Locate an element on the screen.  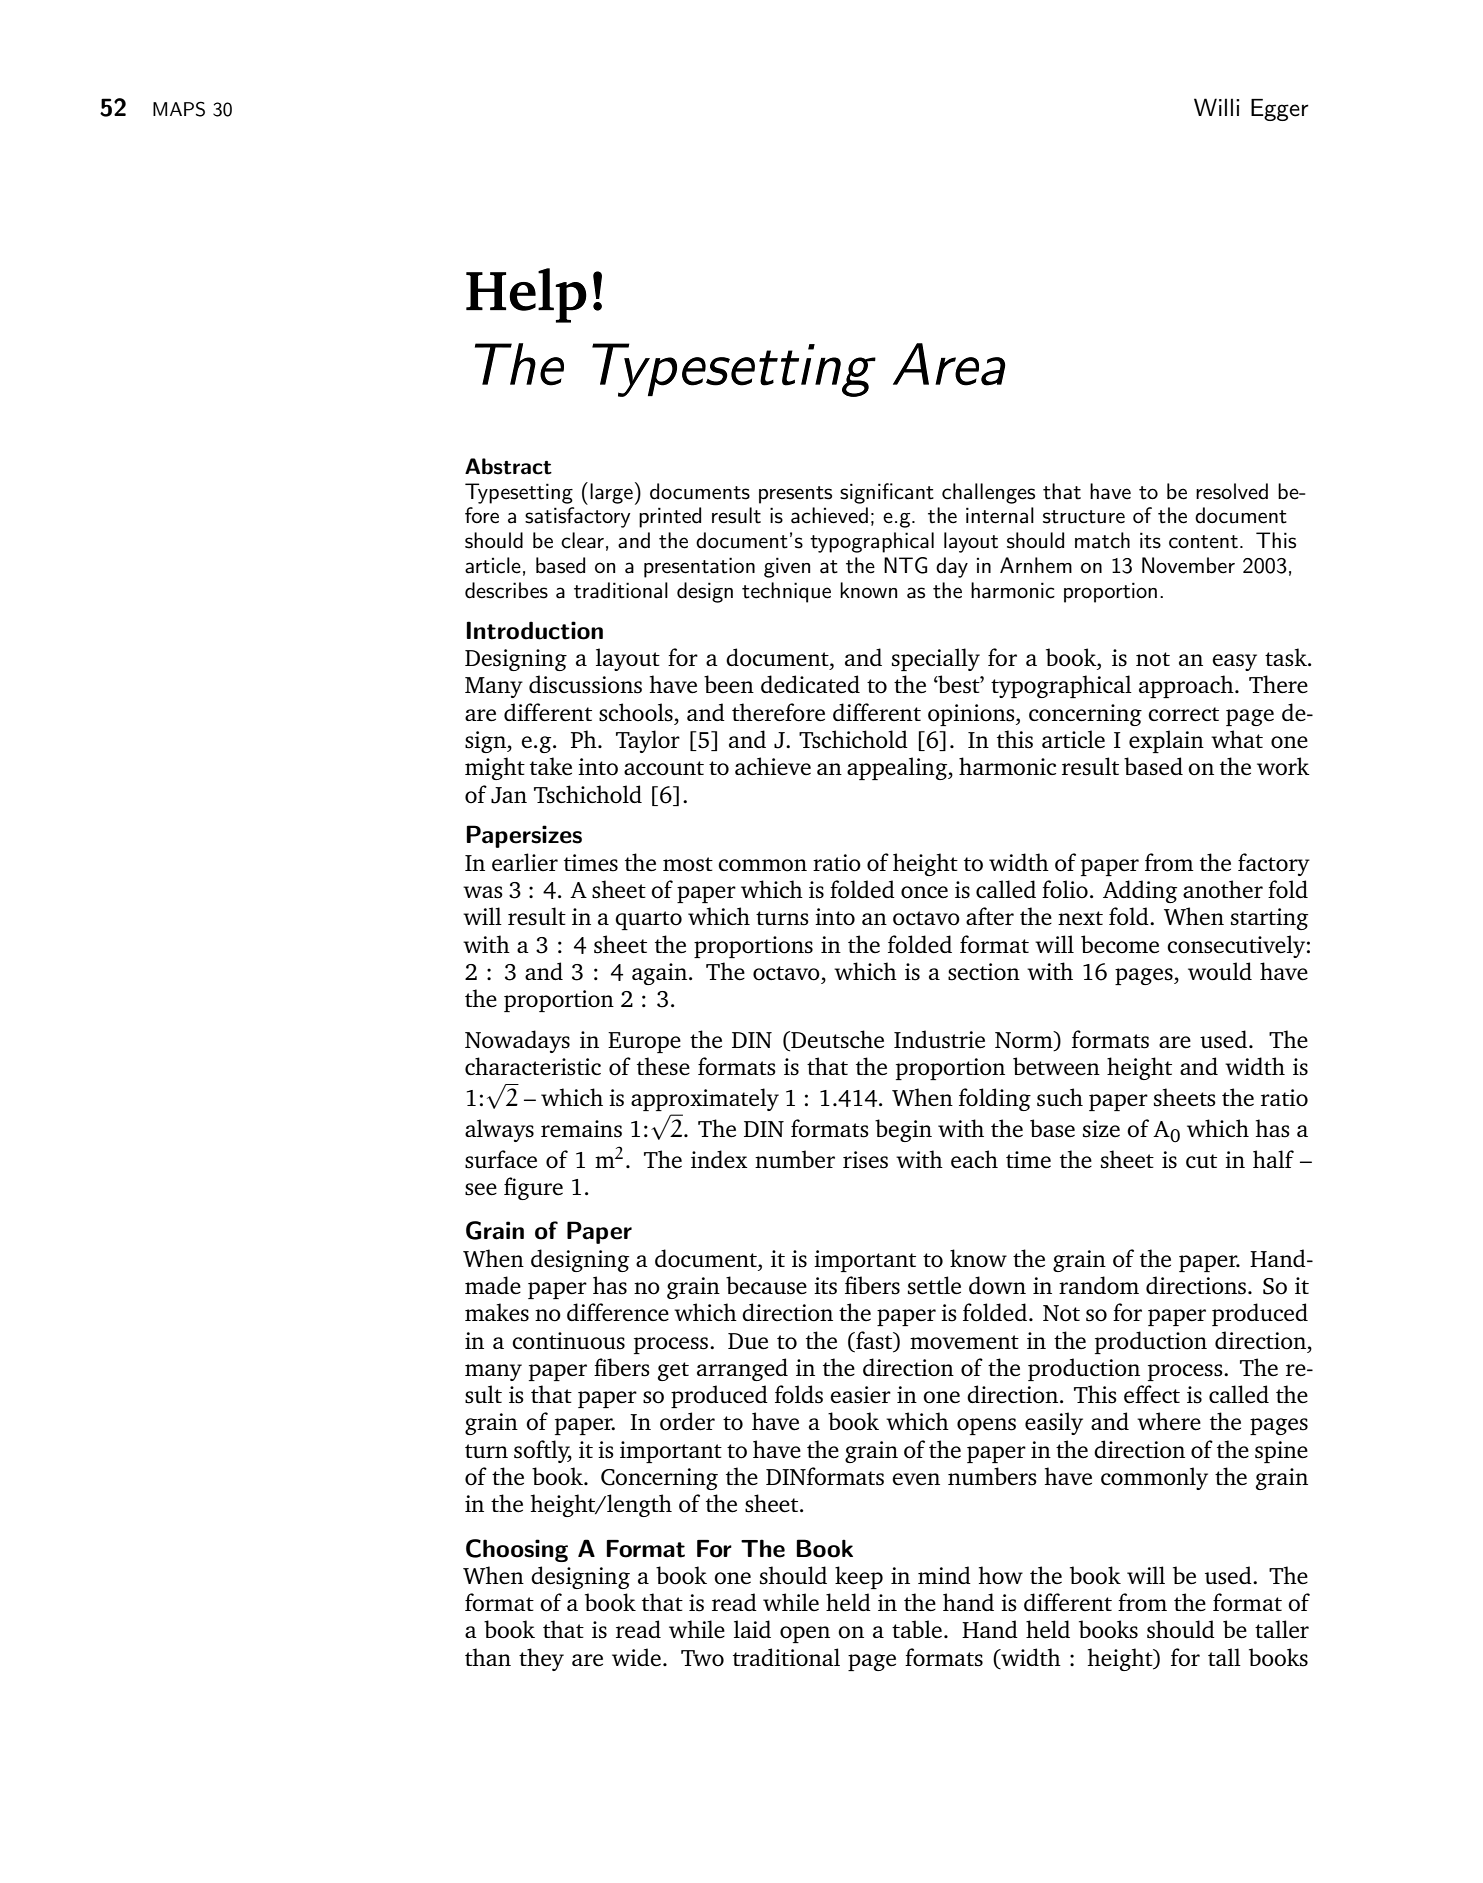
Egger is located at coordinates (1280, 110).
